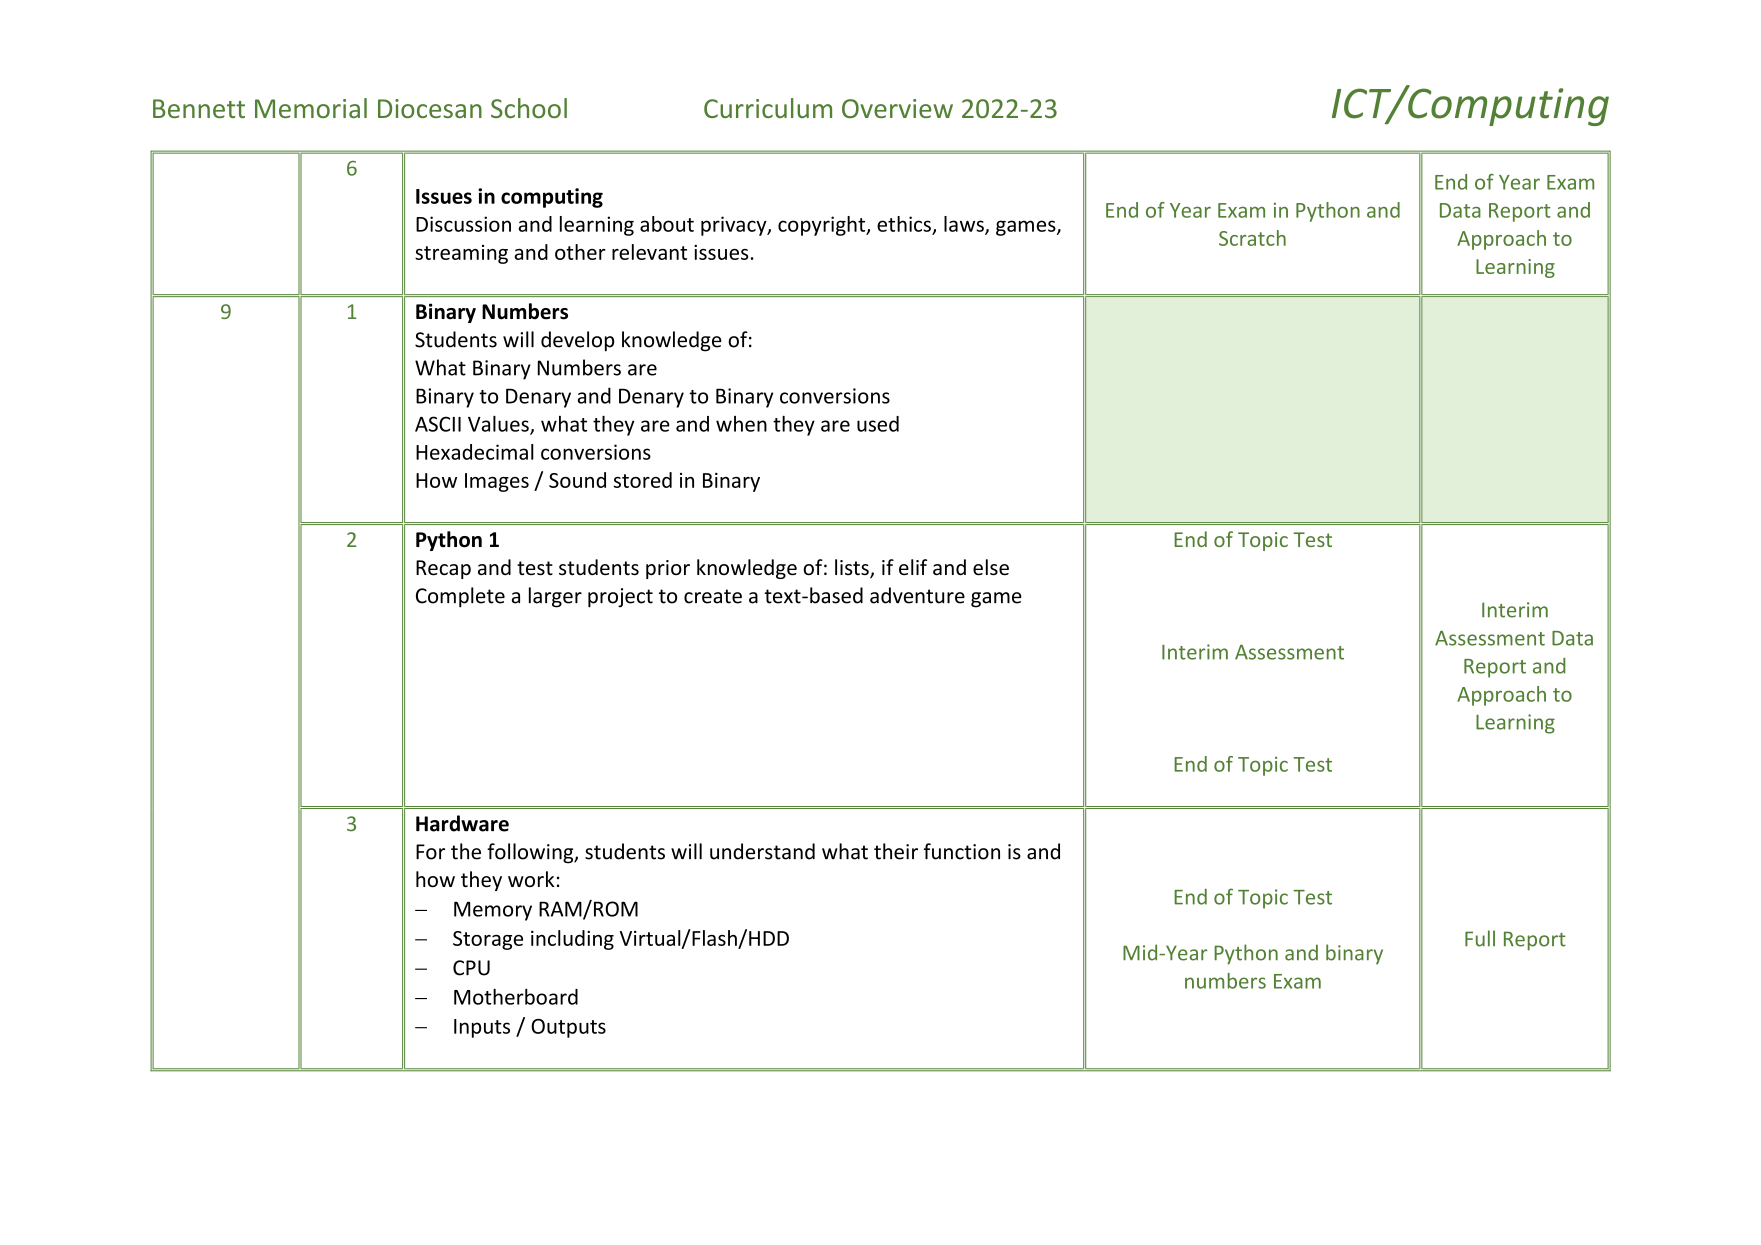  Describe the element at coordinates (878, 424) in the image. I see `used` at that location.
